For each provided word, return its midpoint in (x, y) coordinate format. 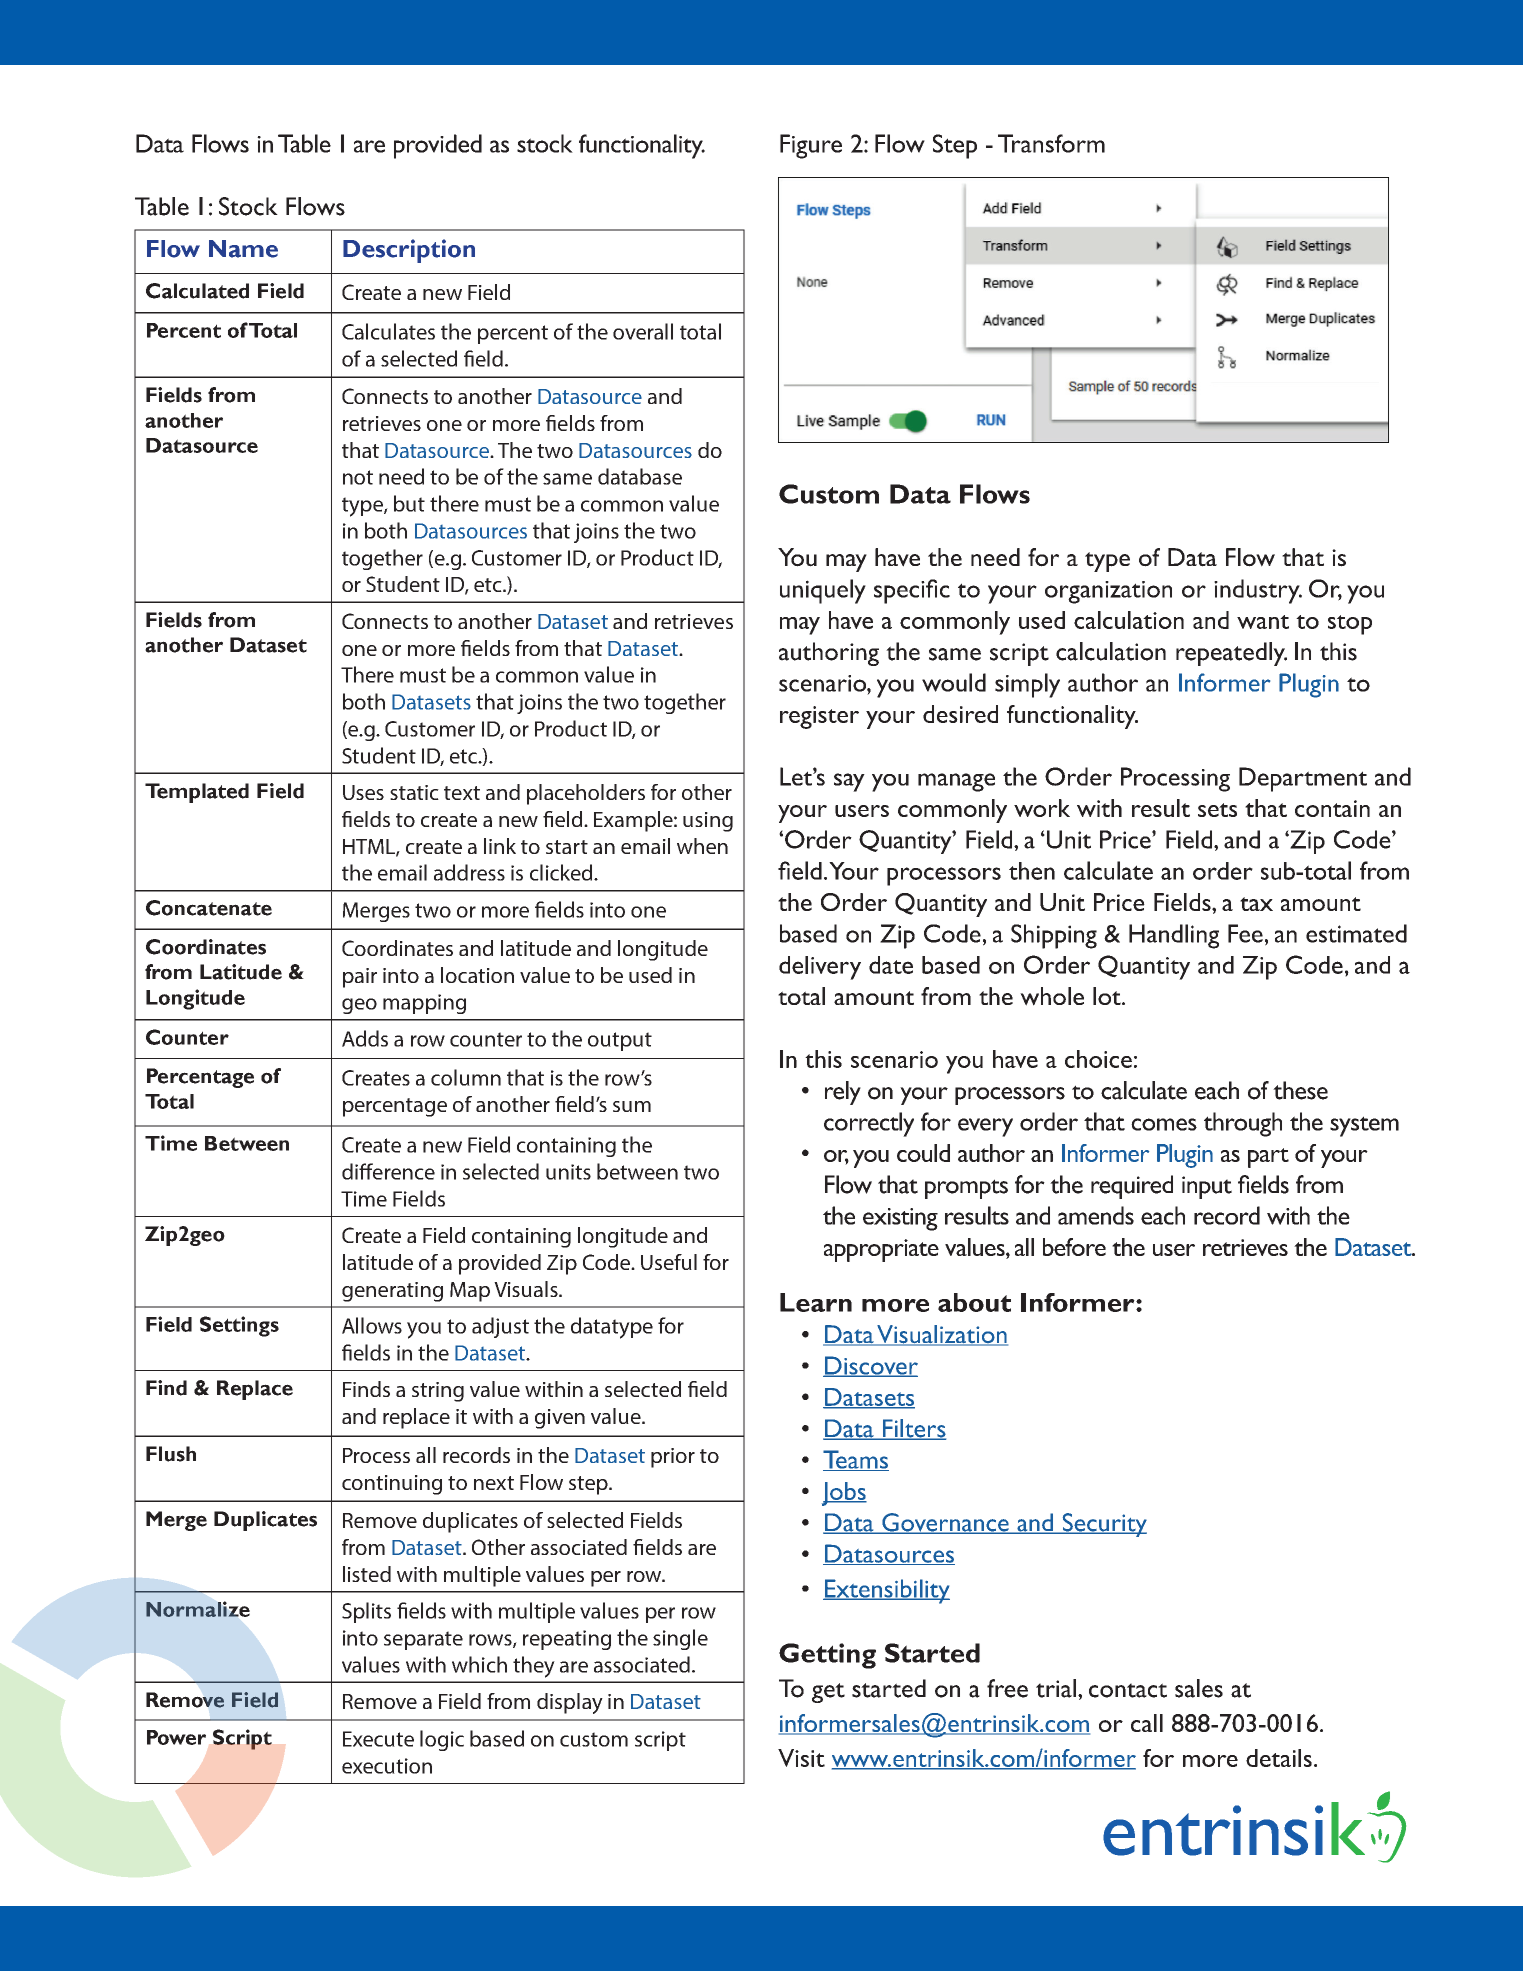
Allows (372, 1325)
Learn (816, 1302)
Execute (378, 1739)
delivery (820, 968)
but (409, 503)
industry (1258, 591)
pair (360, 978)
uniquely (823, 591)
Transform (1051, 143)
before (1074, 1247)
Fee (1245, 933)
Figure (811, 146)
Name (243, 249)
